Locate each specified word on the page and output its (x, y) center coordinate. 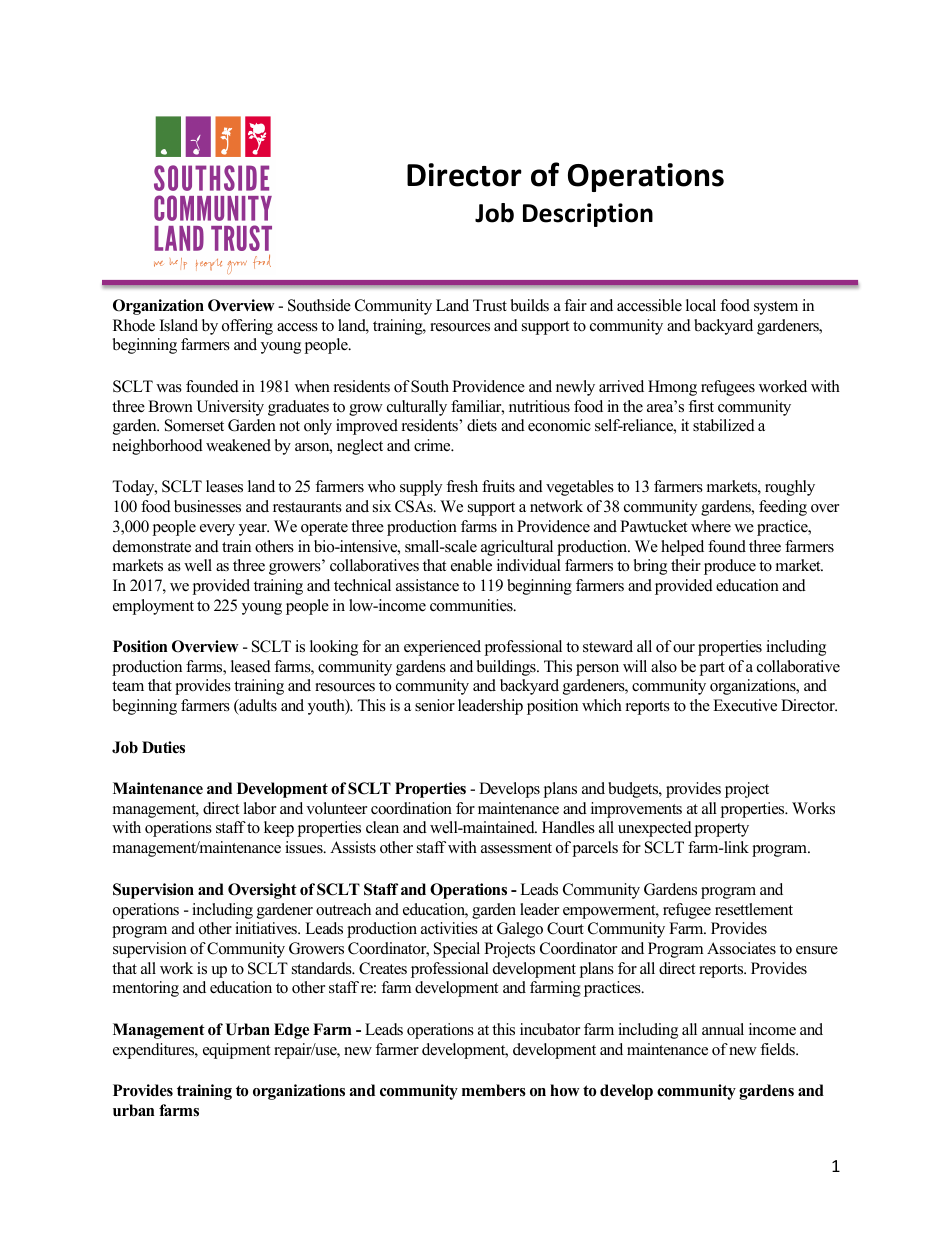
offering (247, 327)
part (712, 669)
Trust (490, 305)
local (701, 305)
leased (251, 666)
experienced (442, 648)
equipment (236, 1051)
